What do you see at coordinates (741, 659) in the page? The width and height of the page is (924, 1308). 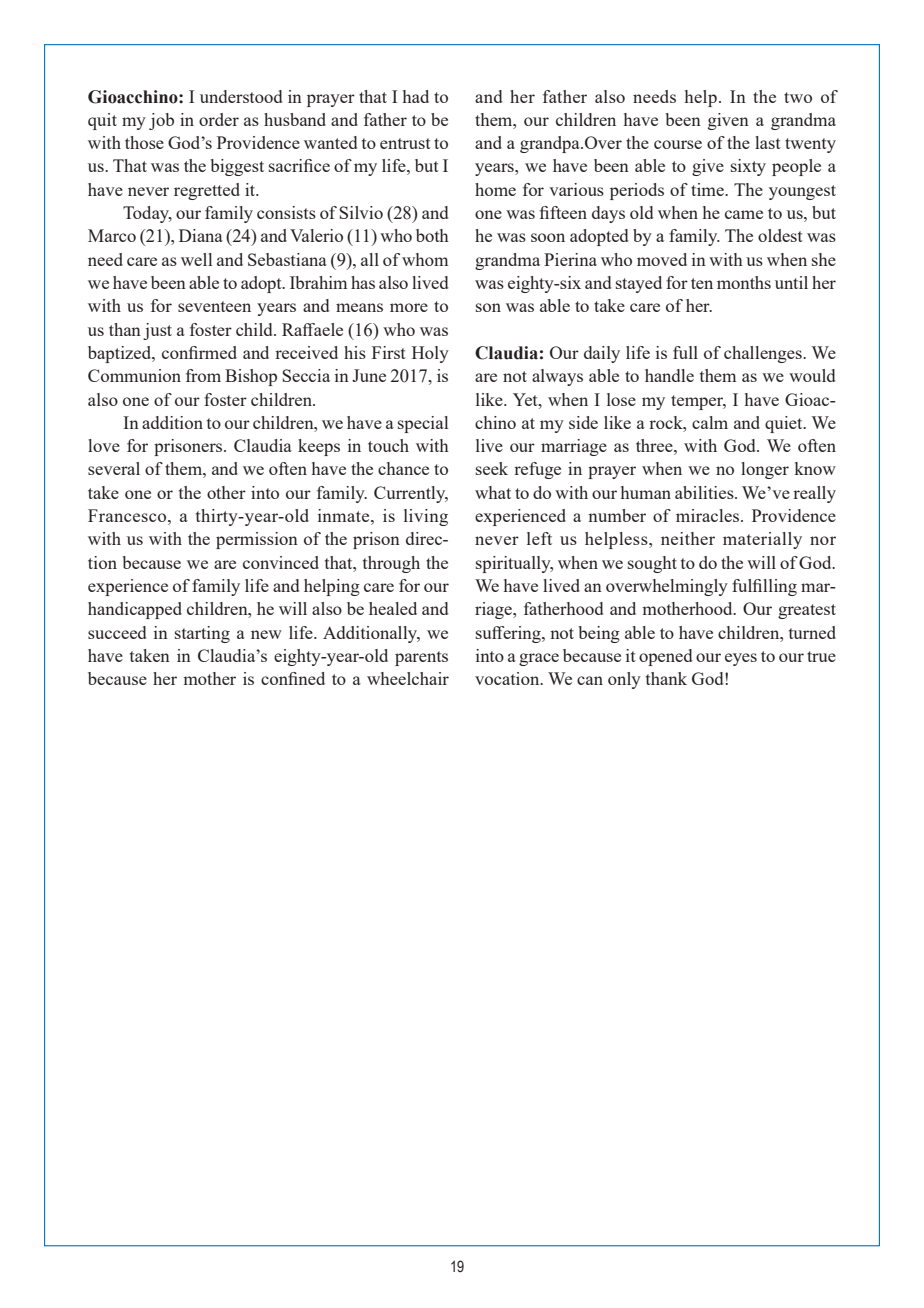 I see `eyes` at bounding box center [741, 659].
